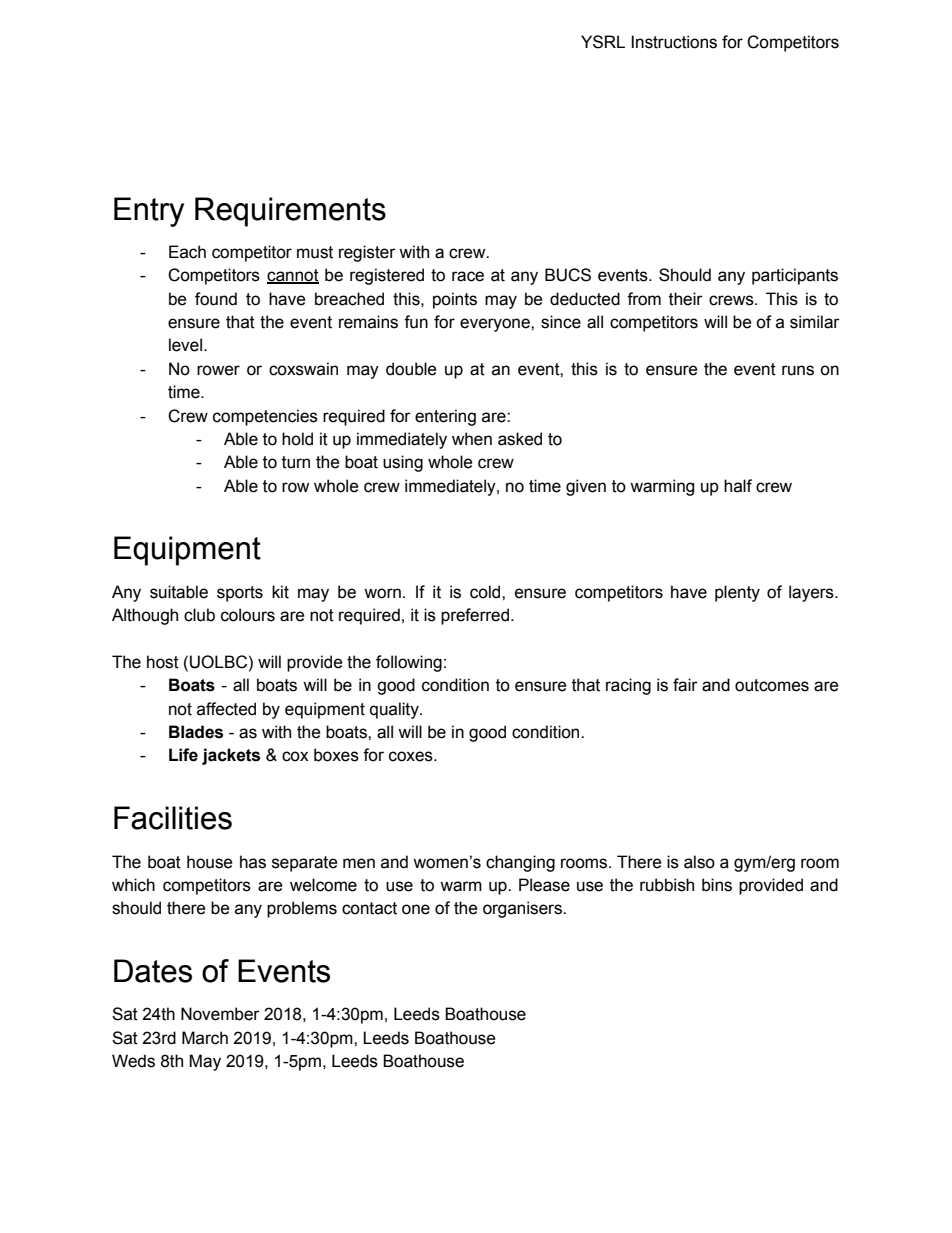  What do you see at coordinates (205, 1038) in the image?
I see `March` at bounding box center [205, 1038].
